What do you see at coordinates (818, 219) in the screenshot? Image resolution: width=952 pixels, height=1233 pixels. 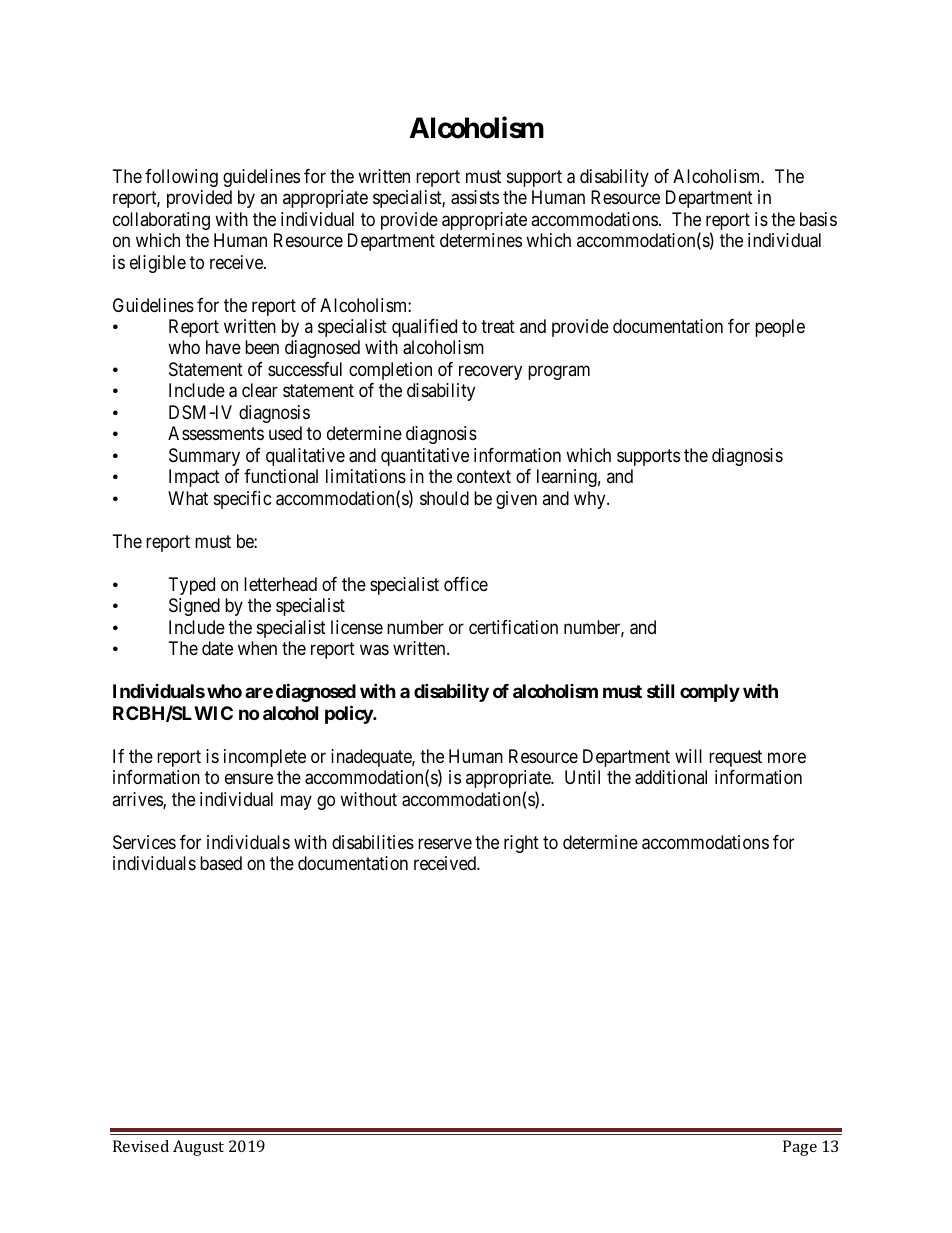 I see `basis` at bounding box center [818, 219].
